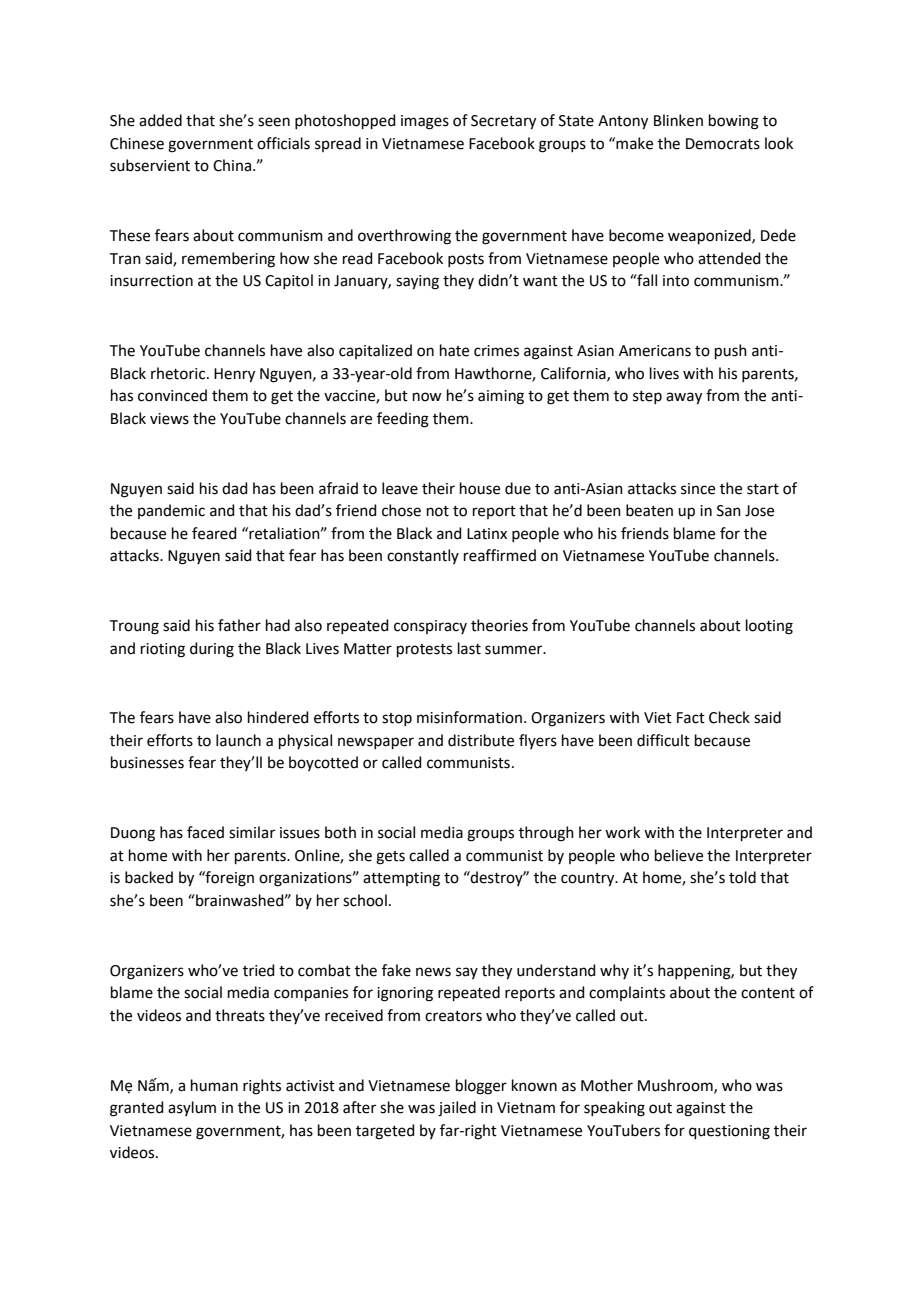 This screenshot has width=924, height=1308. I want to click on China, so click(232, 165).
